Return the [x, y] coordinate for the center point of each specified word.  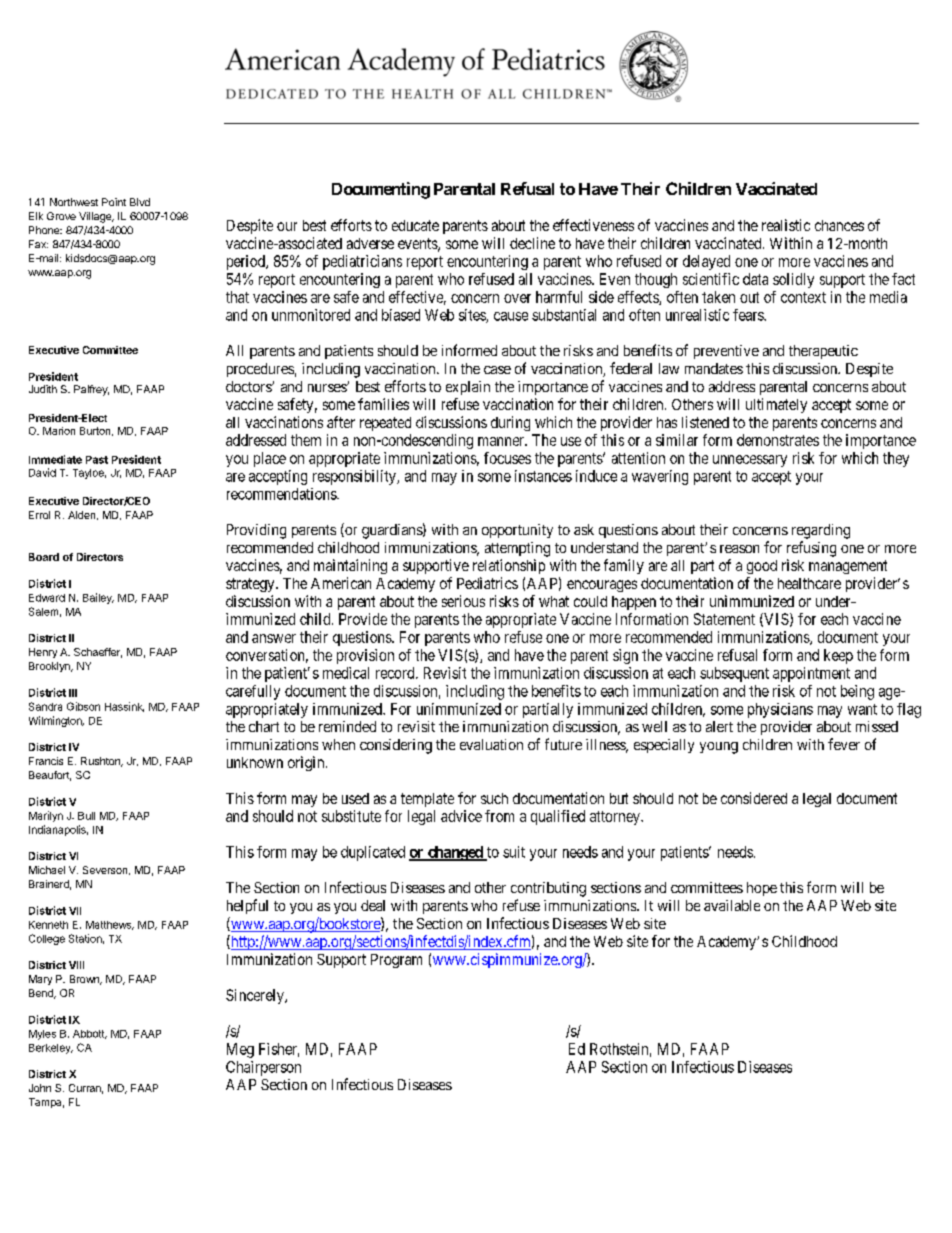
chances [839, 225]
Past [97, 460]
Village [96, 217]
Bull [86, 816]
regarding [821, 531]
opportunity [517, 531]
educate [415, 225]
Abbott [90, 1034]
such [494, 798]
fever [844, 744]
